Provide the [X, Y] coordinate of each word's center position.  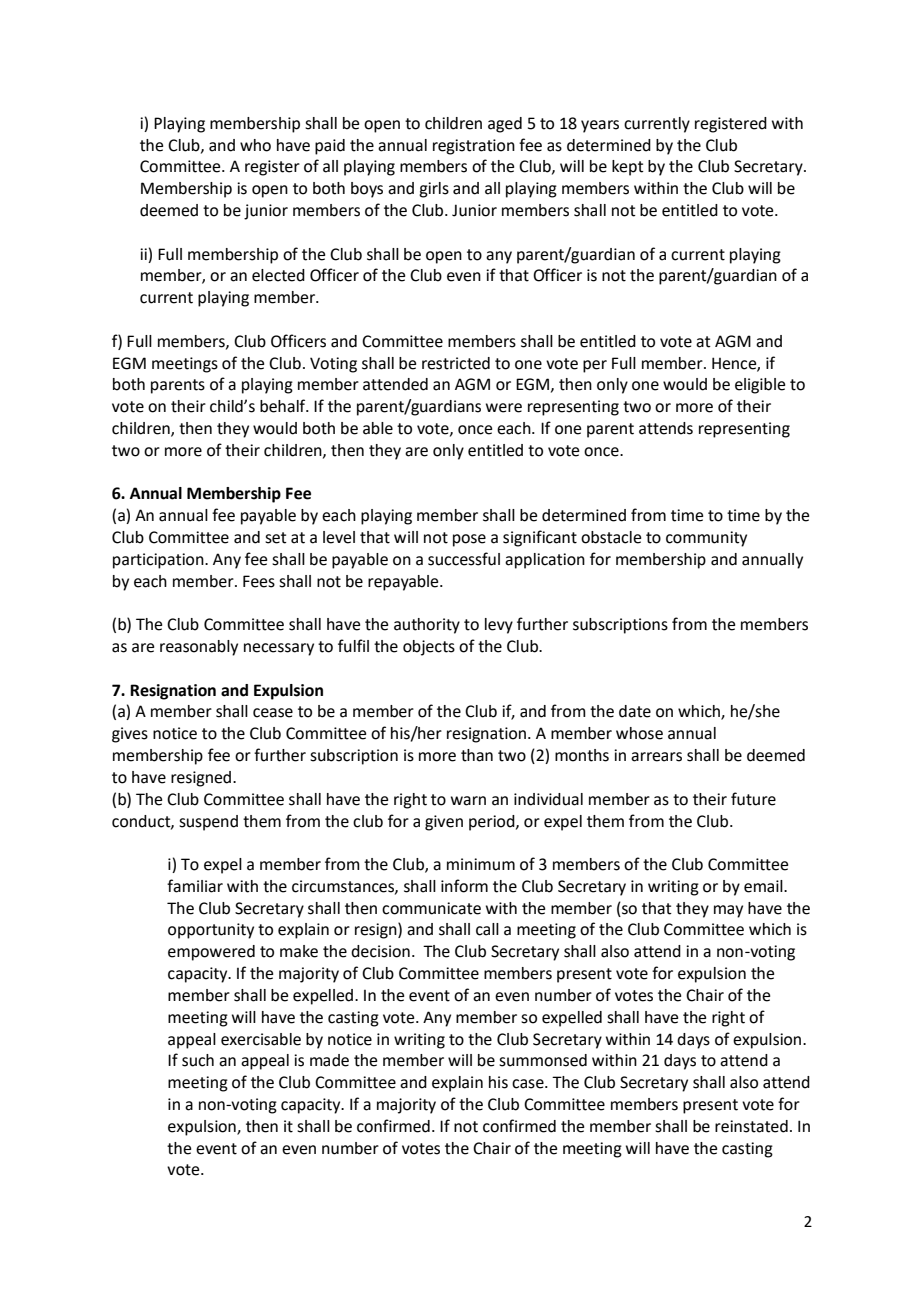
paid [330, 147]
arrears [656, 757]
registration [474, 147]
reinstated [751, 1126]
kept [628, 168]
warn [468, 801]
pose [469, 540]
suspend [208, 823]
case [529, 1084]
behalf [284, 406]
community [706, 539]
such [198, 1060]
